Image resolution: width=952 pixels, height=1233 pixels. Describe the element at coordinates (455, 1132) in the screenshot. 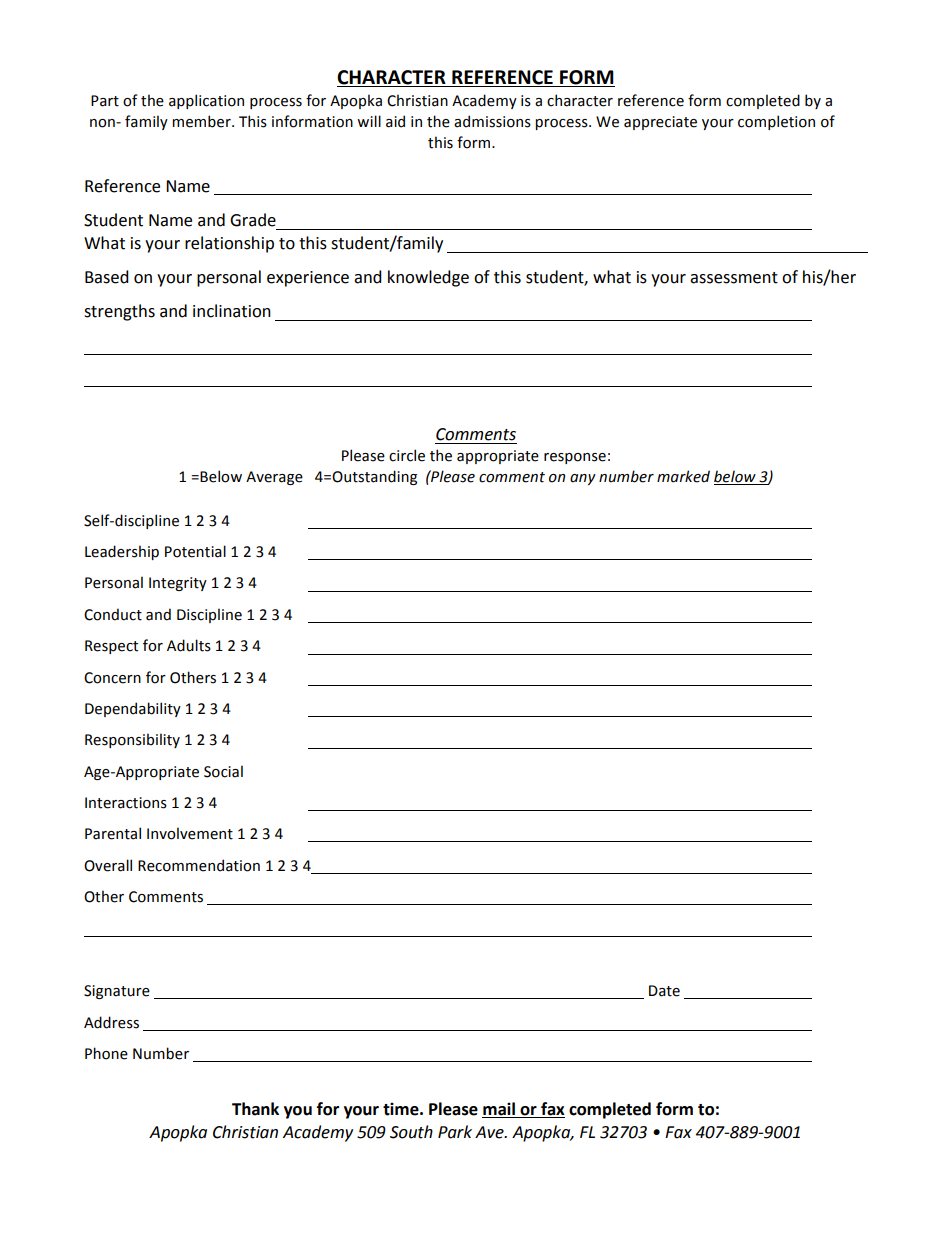

I see `Park` at that location.
